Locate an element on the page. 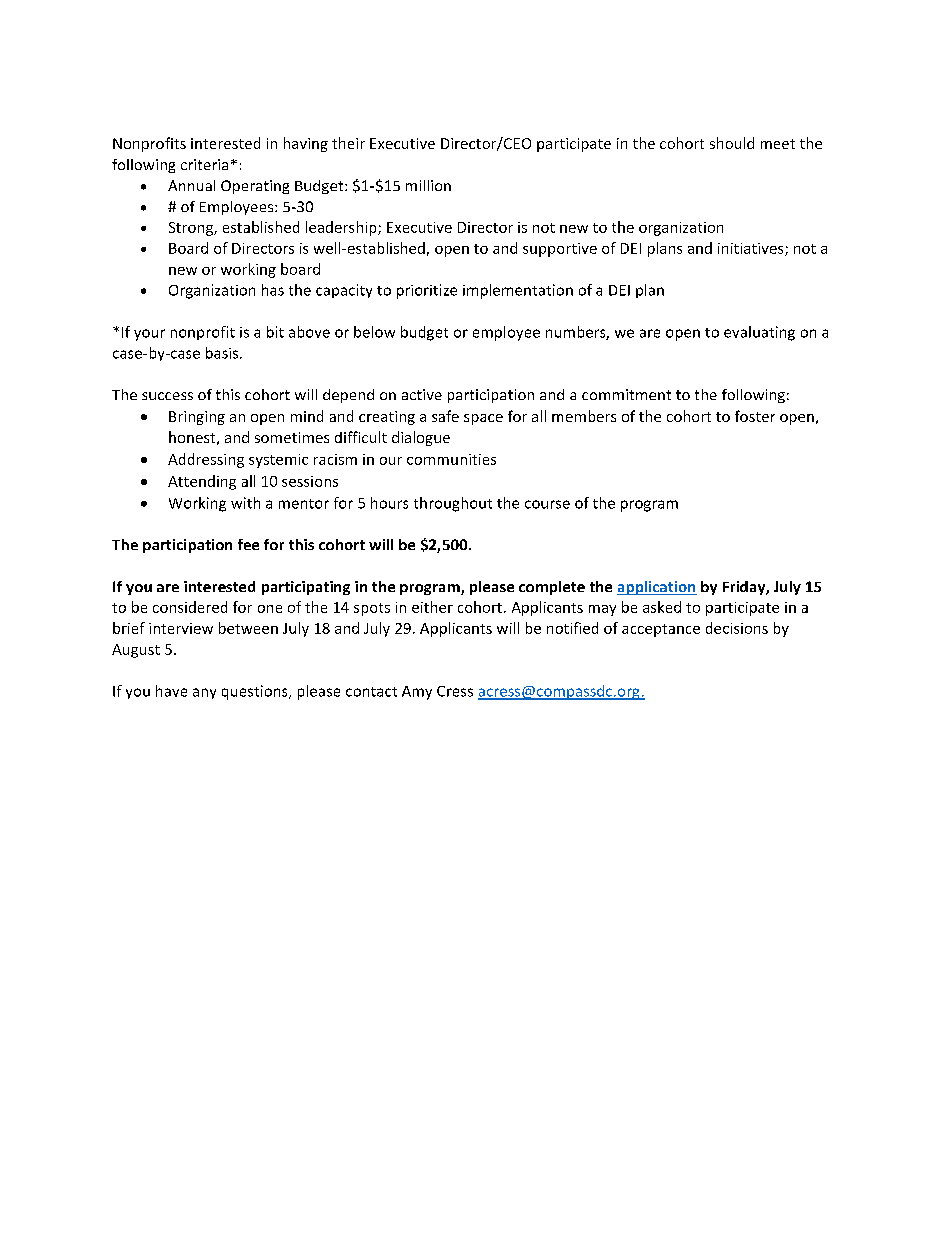 The image size is (952, 1233). fee is located at coordinates (248, 544).
